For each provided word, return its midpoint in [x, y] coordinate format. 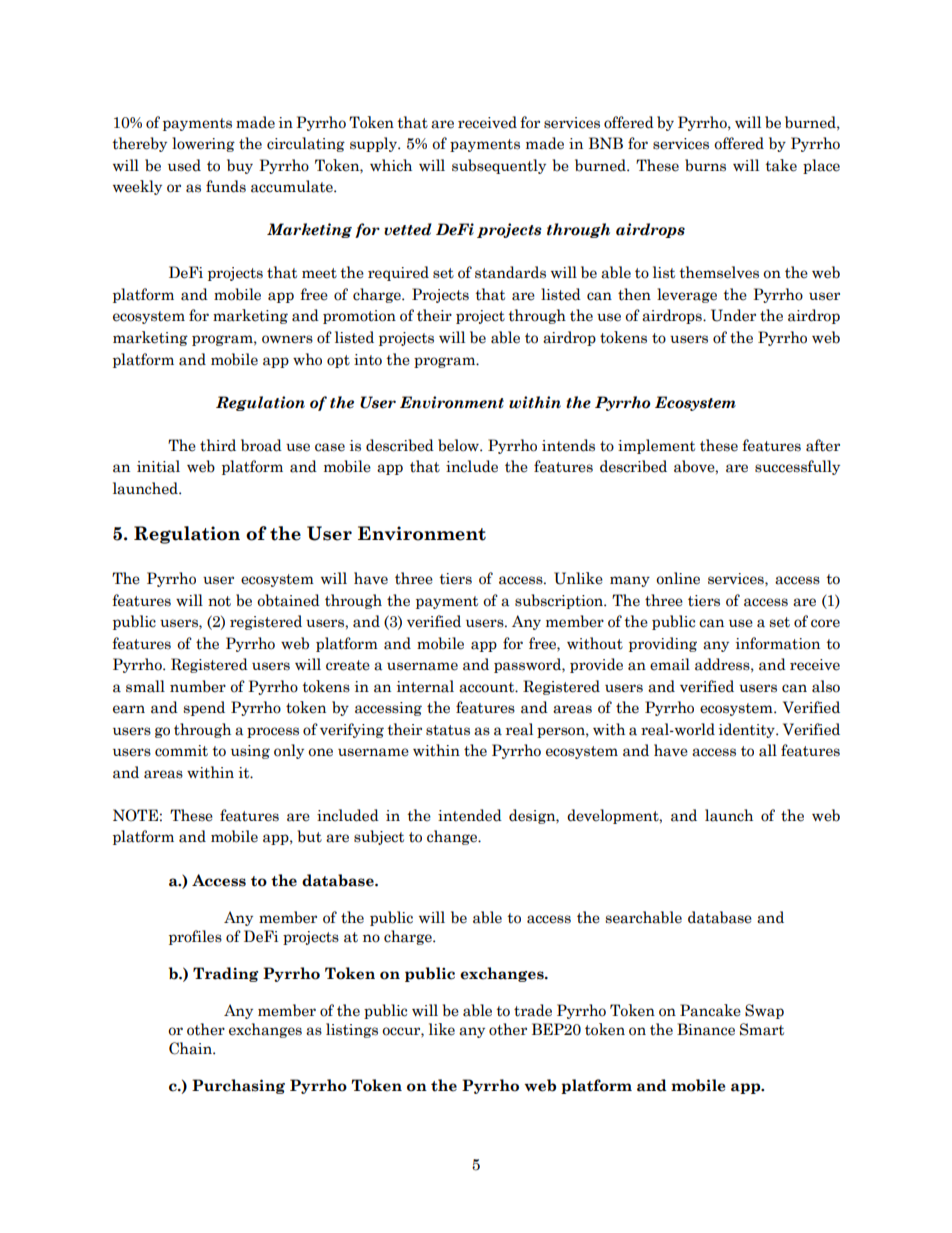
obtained [288, 600]
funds [226, 186]
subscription [560, 601]
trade [533, 1010]
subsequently [499, 166]
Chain [191, 1048]
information [778, 643]
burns [705, 165]
